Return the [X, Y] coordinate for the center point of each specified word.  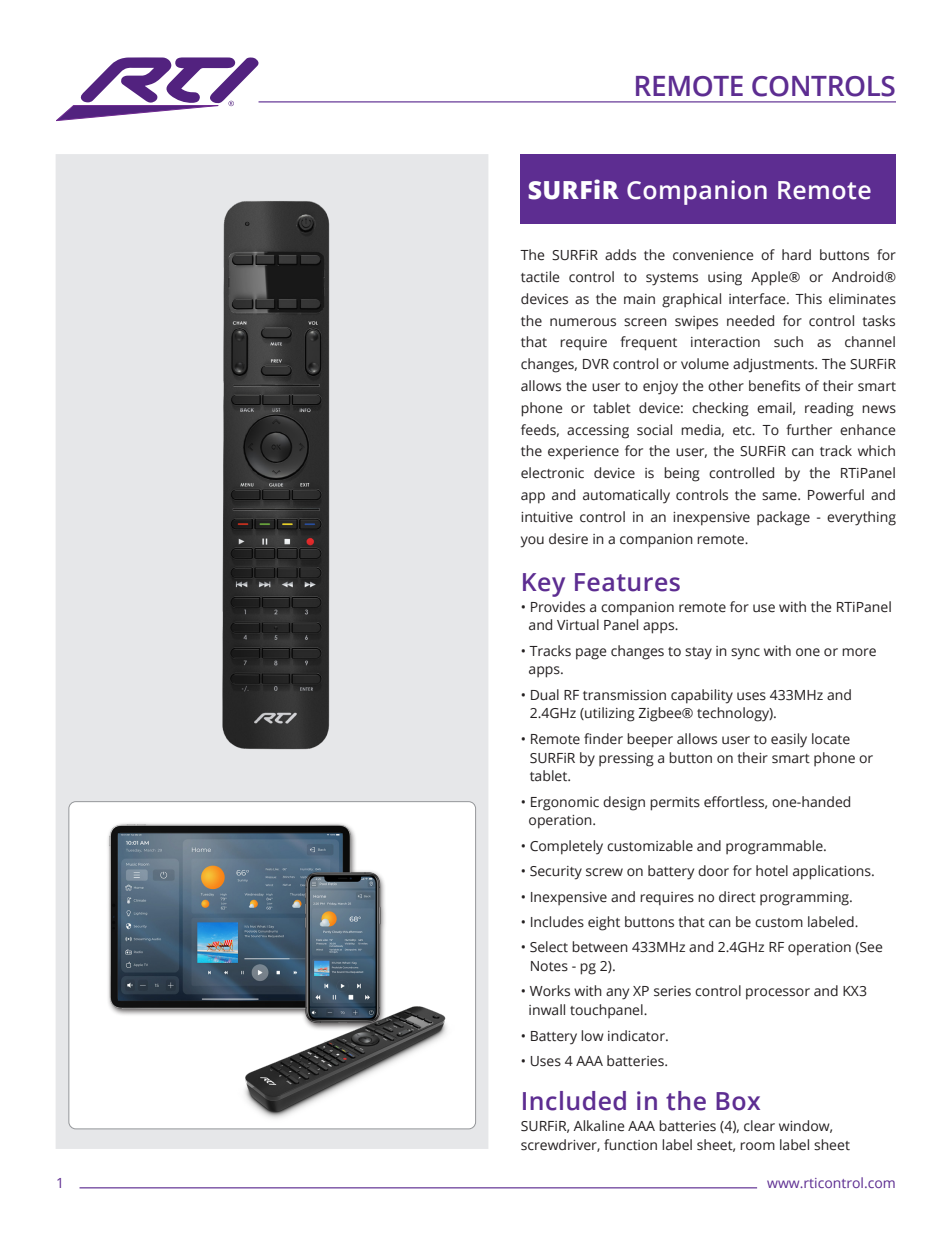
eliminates [862, 299]
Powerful [836, 495]
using [725, 279]
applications [833, 872]
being [682, 474]
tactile [540, 277]
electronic [552, 473]
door [713, 870]
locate [831, 739]
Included [574, 1101]
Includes [557, 922]
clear [759, 1126]
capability [702, 696]
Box [738, 1101]
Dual [545, 695]
